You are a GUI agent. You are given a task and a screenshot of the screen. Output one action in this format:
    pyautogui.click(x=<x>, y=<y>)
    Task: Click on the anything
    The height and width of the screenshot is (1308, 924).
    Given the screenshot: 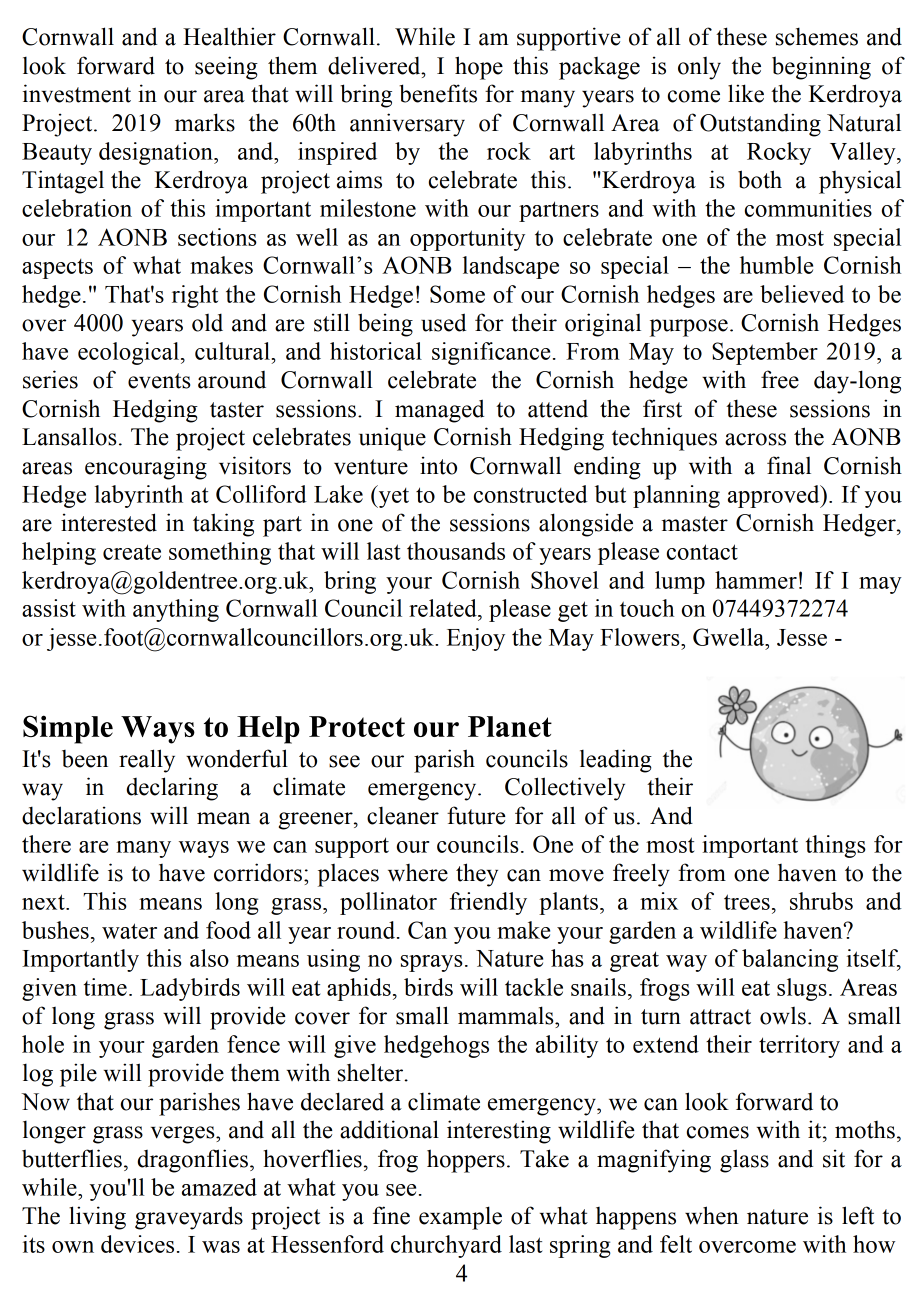 What is the action you would take?
    pyautogui.click(x=176, y=610)
